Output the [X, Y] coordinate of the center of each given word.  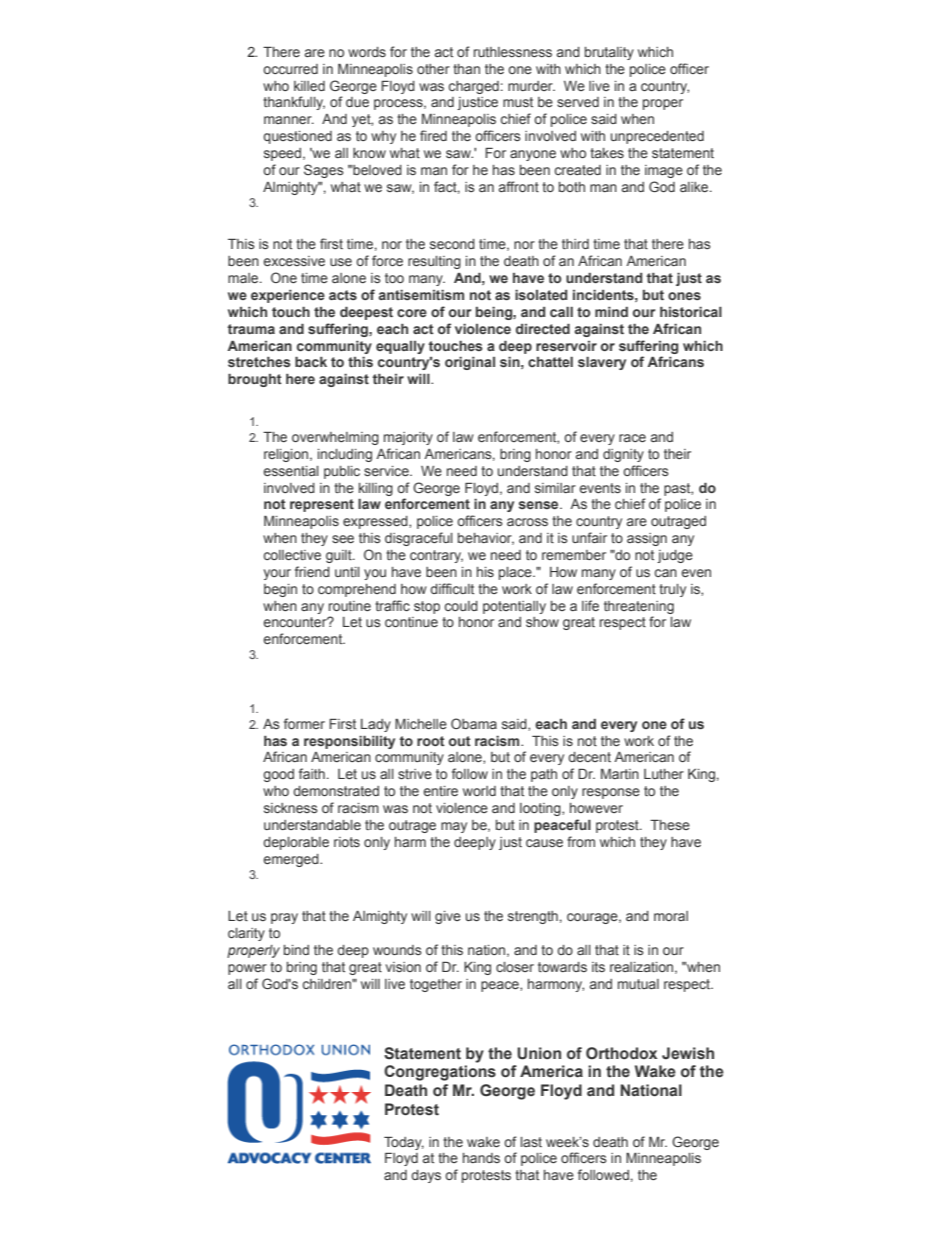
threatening [639, 607]
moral [671, 916]
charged [474, 87]
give [448, 917]
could [461, 606]
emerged [292, 860]
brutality [609, 53]
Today [404, 1143]
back [311, 362]
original [470, 363]
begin [280, 590]
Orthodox [621, 1053]
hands [481, 1158]
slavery [602, 363]
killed [309, 86]
